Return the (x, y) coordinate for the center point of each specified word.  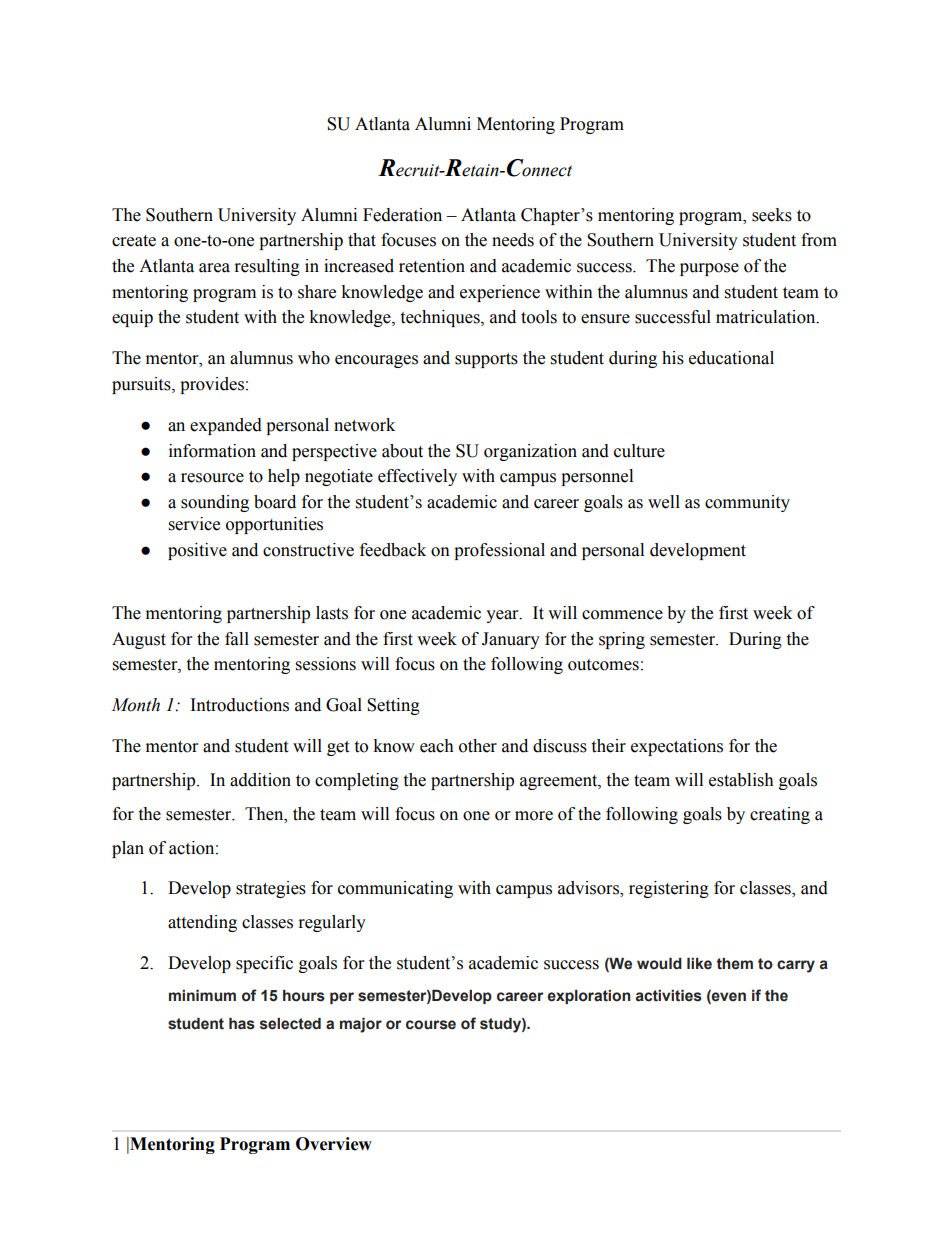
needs (513, 240)
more (534, 816)
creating (780, 815)
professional (499, 551)
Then (265, 814)
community (747, 503)
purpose (709, 269)
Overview (334, 1144)
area (214, 268)
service (194, 524)
